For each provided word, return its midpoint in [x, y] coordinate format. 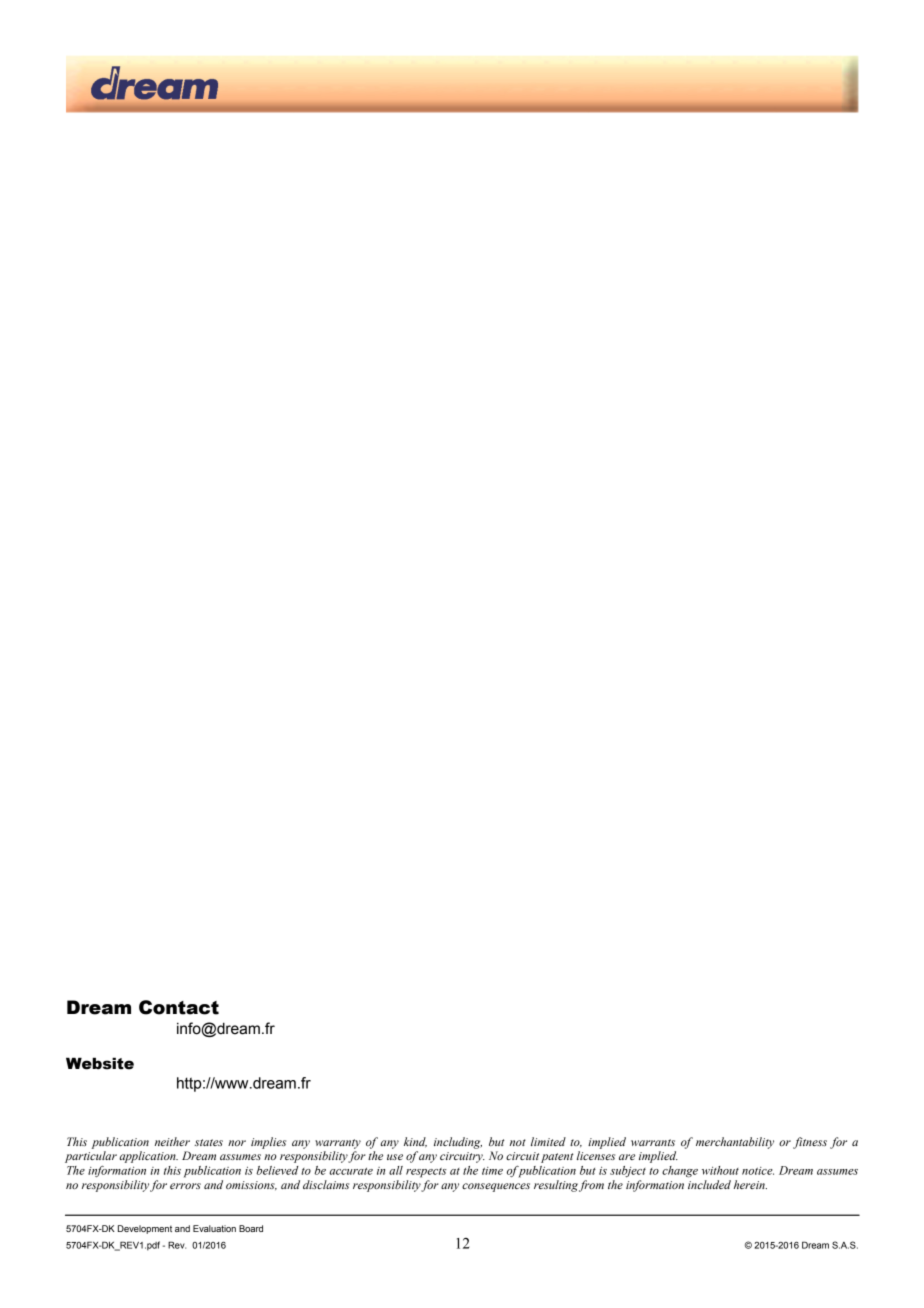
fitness [810, 1143]
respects [426, 1173]
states [209, 1142]
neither [172, 1141]
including [458, 1143]
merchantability [735, 1143]
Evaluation [214, 1228]
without [720, 1170]
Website [100, 1063]
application [148, 1157]
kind [415, 1142]
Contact [179, 1007]
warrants [653, 1142]
